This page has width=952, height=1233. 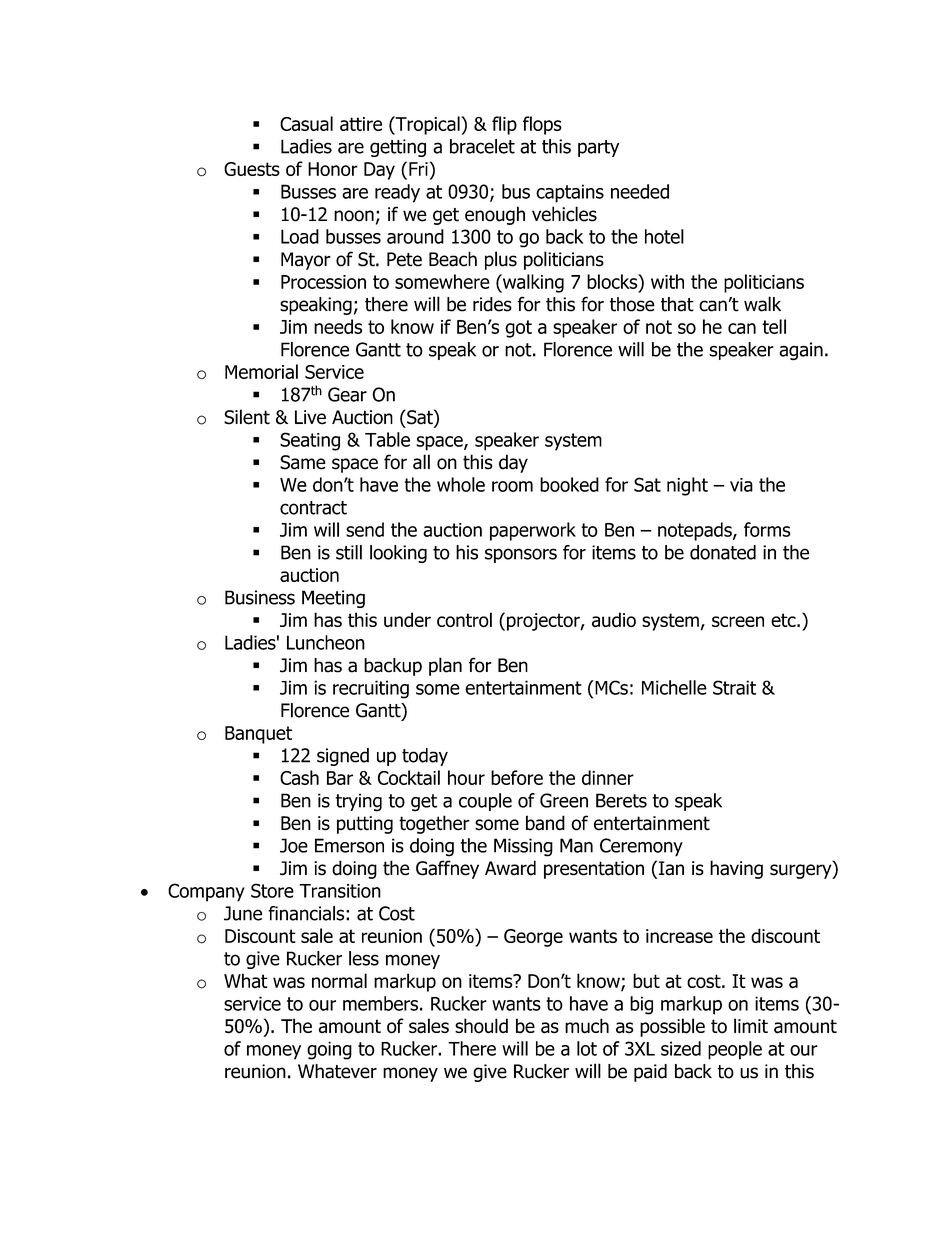 I want to click on going, so click(x=329, y=1050).
